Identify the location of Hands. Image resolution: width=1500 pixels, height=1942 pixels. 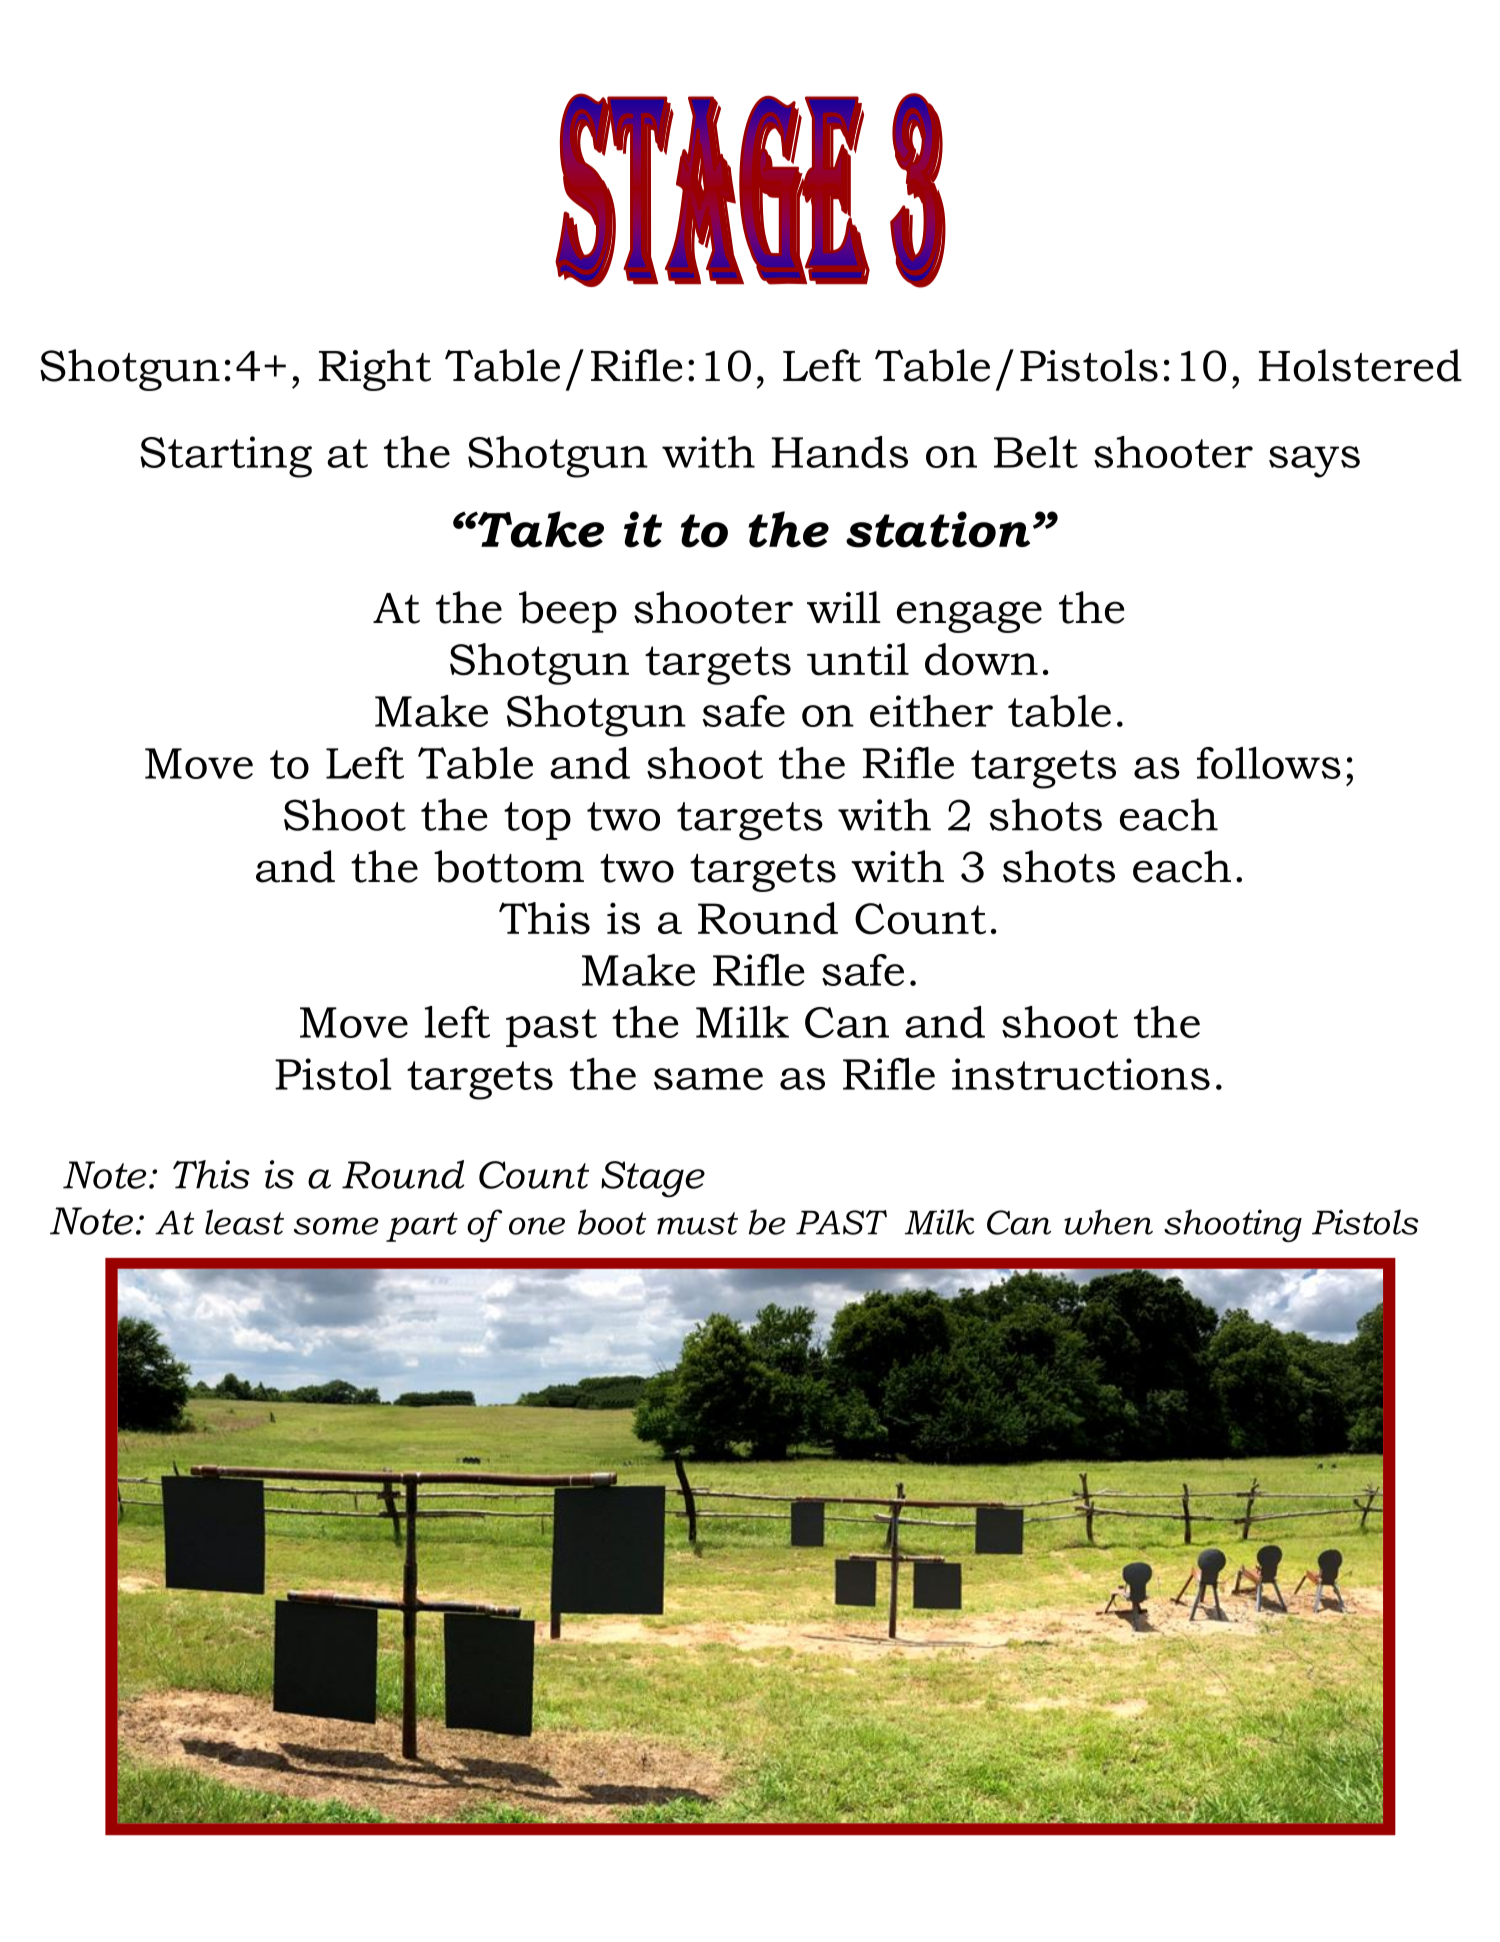
(840, 452).
